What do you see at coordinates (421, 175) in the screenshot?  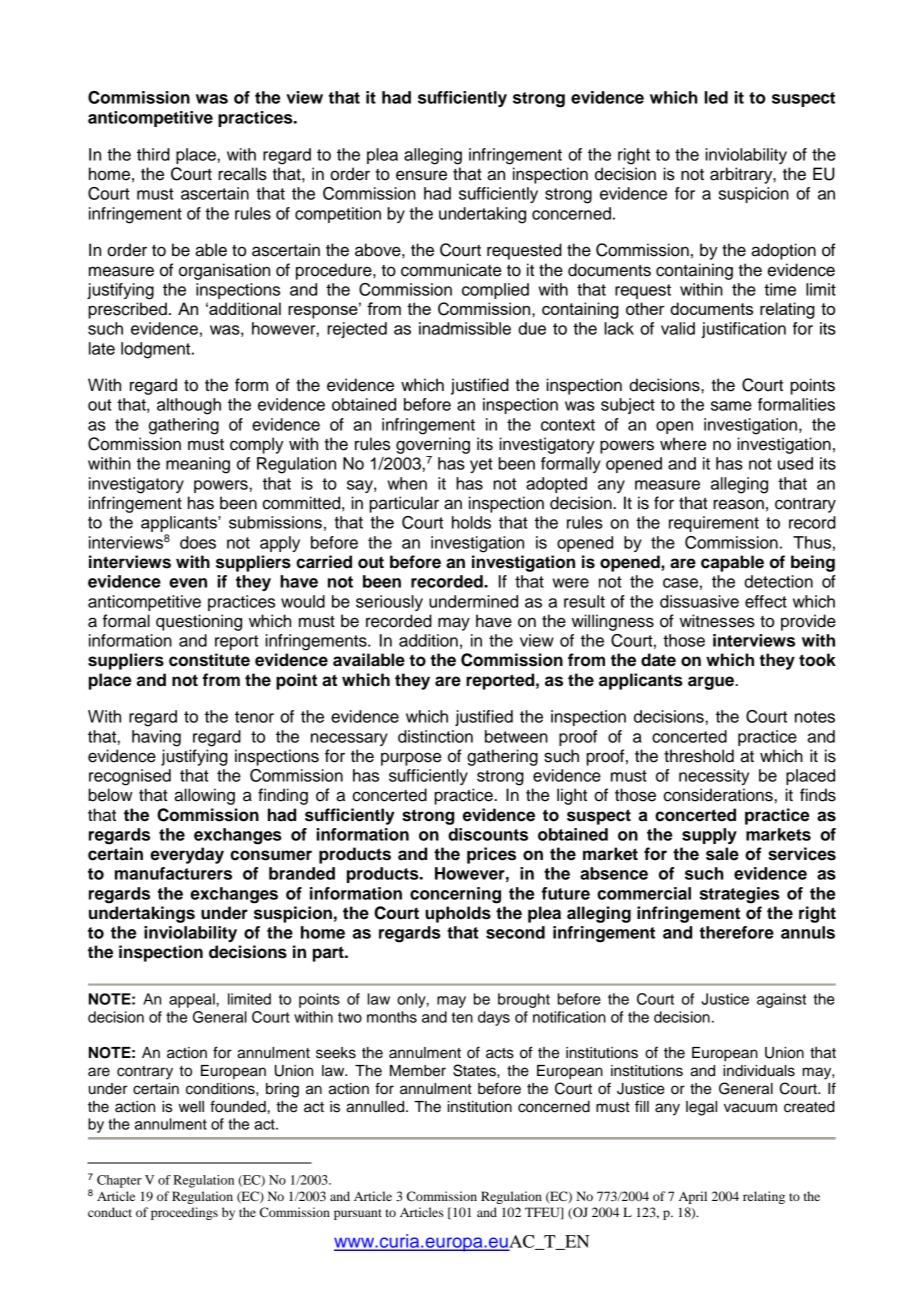 I see `ensure` at bounding box center [421, 175].
